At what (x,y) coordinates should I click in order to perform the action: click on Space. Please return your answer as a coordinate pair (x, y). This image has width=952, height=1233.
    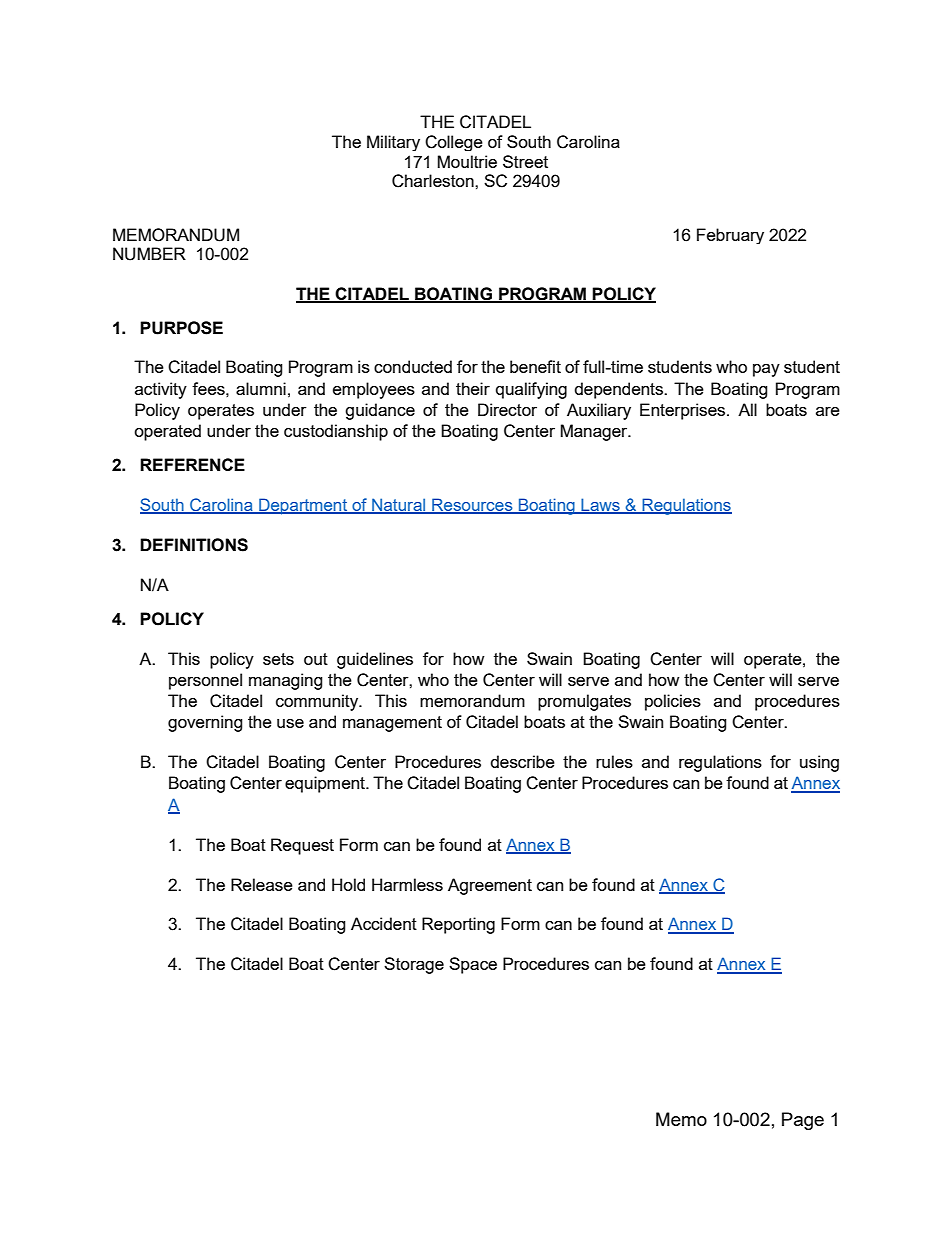
    Looking at the image, I should click on (473, 965).
